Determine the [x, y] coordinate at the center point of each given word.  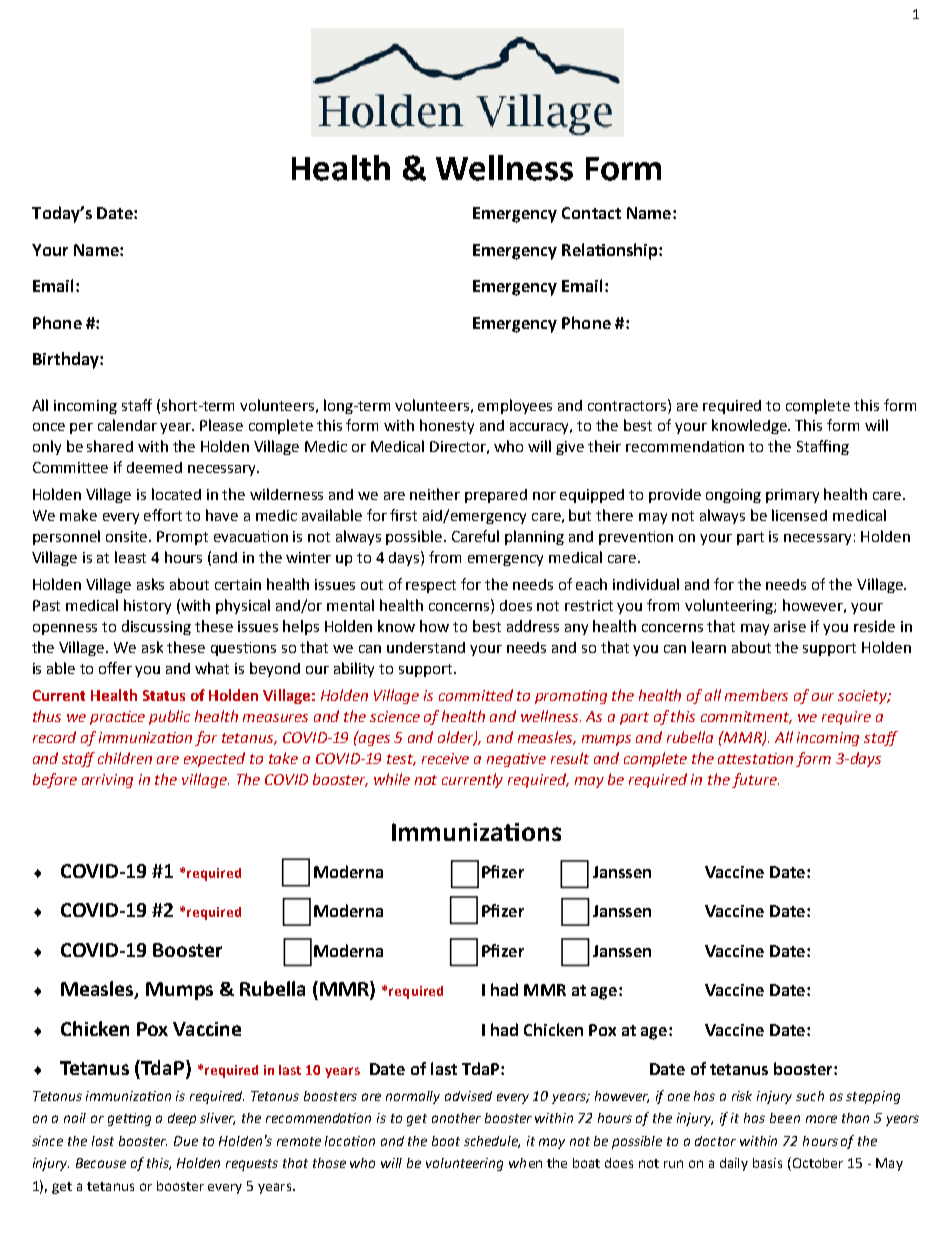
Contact [591, 213]
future [755, 780]
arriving [107, 781]
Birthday [67, 360]
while [392, 779]
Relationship [611, 251]
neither [435, 494]
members [756, 695]
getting [129, 1119]
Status [164, 695]
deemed [154, 467]
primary [792, 496]
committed [476, 695]
